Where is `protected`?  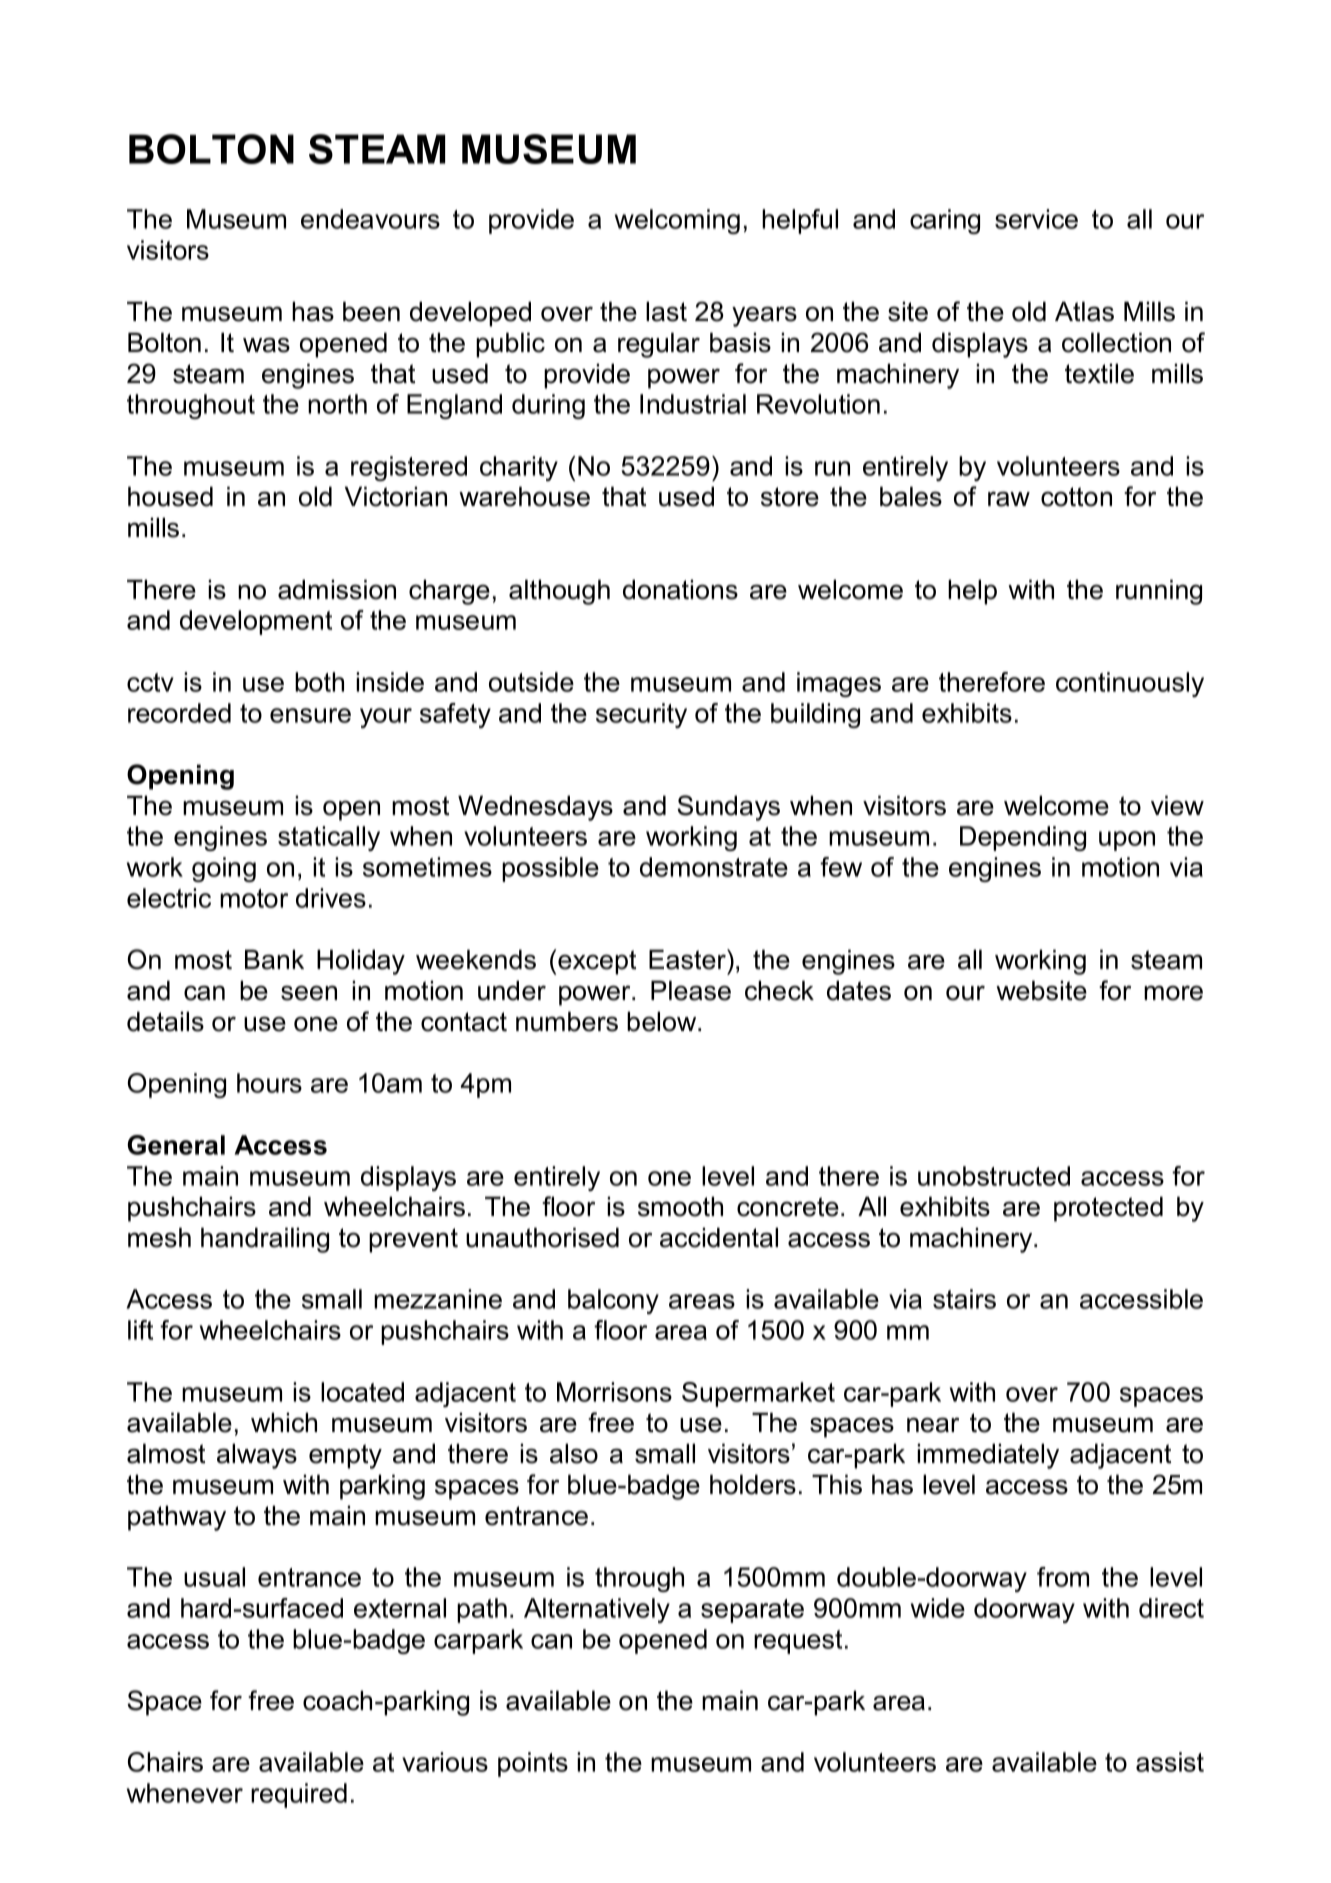 protected is located at coordinates (1108, 1209).
